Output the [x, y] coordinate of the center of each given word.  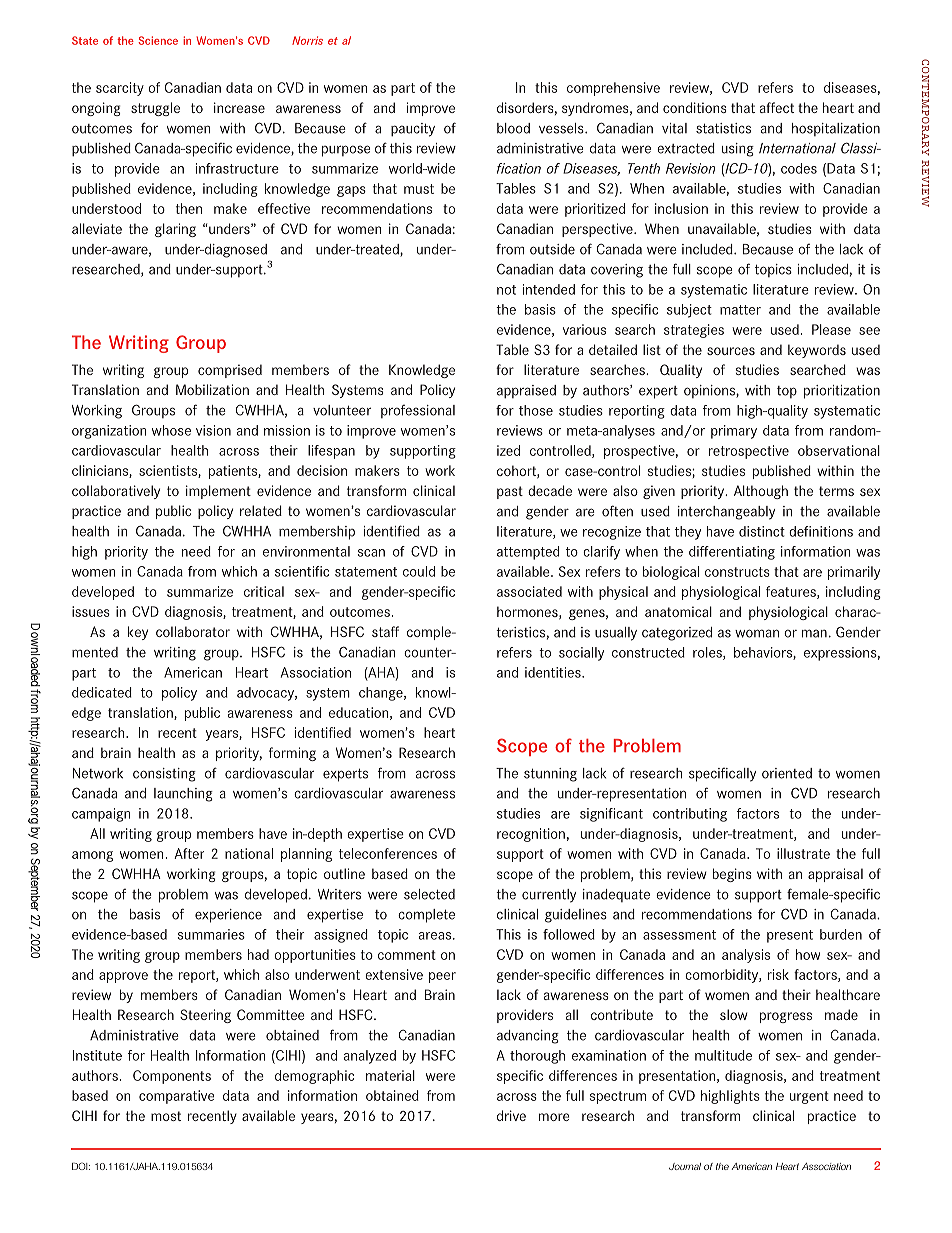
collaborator [193, 631]
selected [429, 894]
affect [777, 107]
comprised [230, 371]
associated [529, 591]
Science [158, 40]
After [189, 853]
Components [172, 1077]
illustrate [803, 853]
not [506, 290]
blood [513, 128]
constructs [737, 572]
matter [740, 310]
